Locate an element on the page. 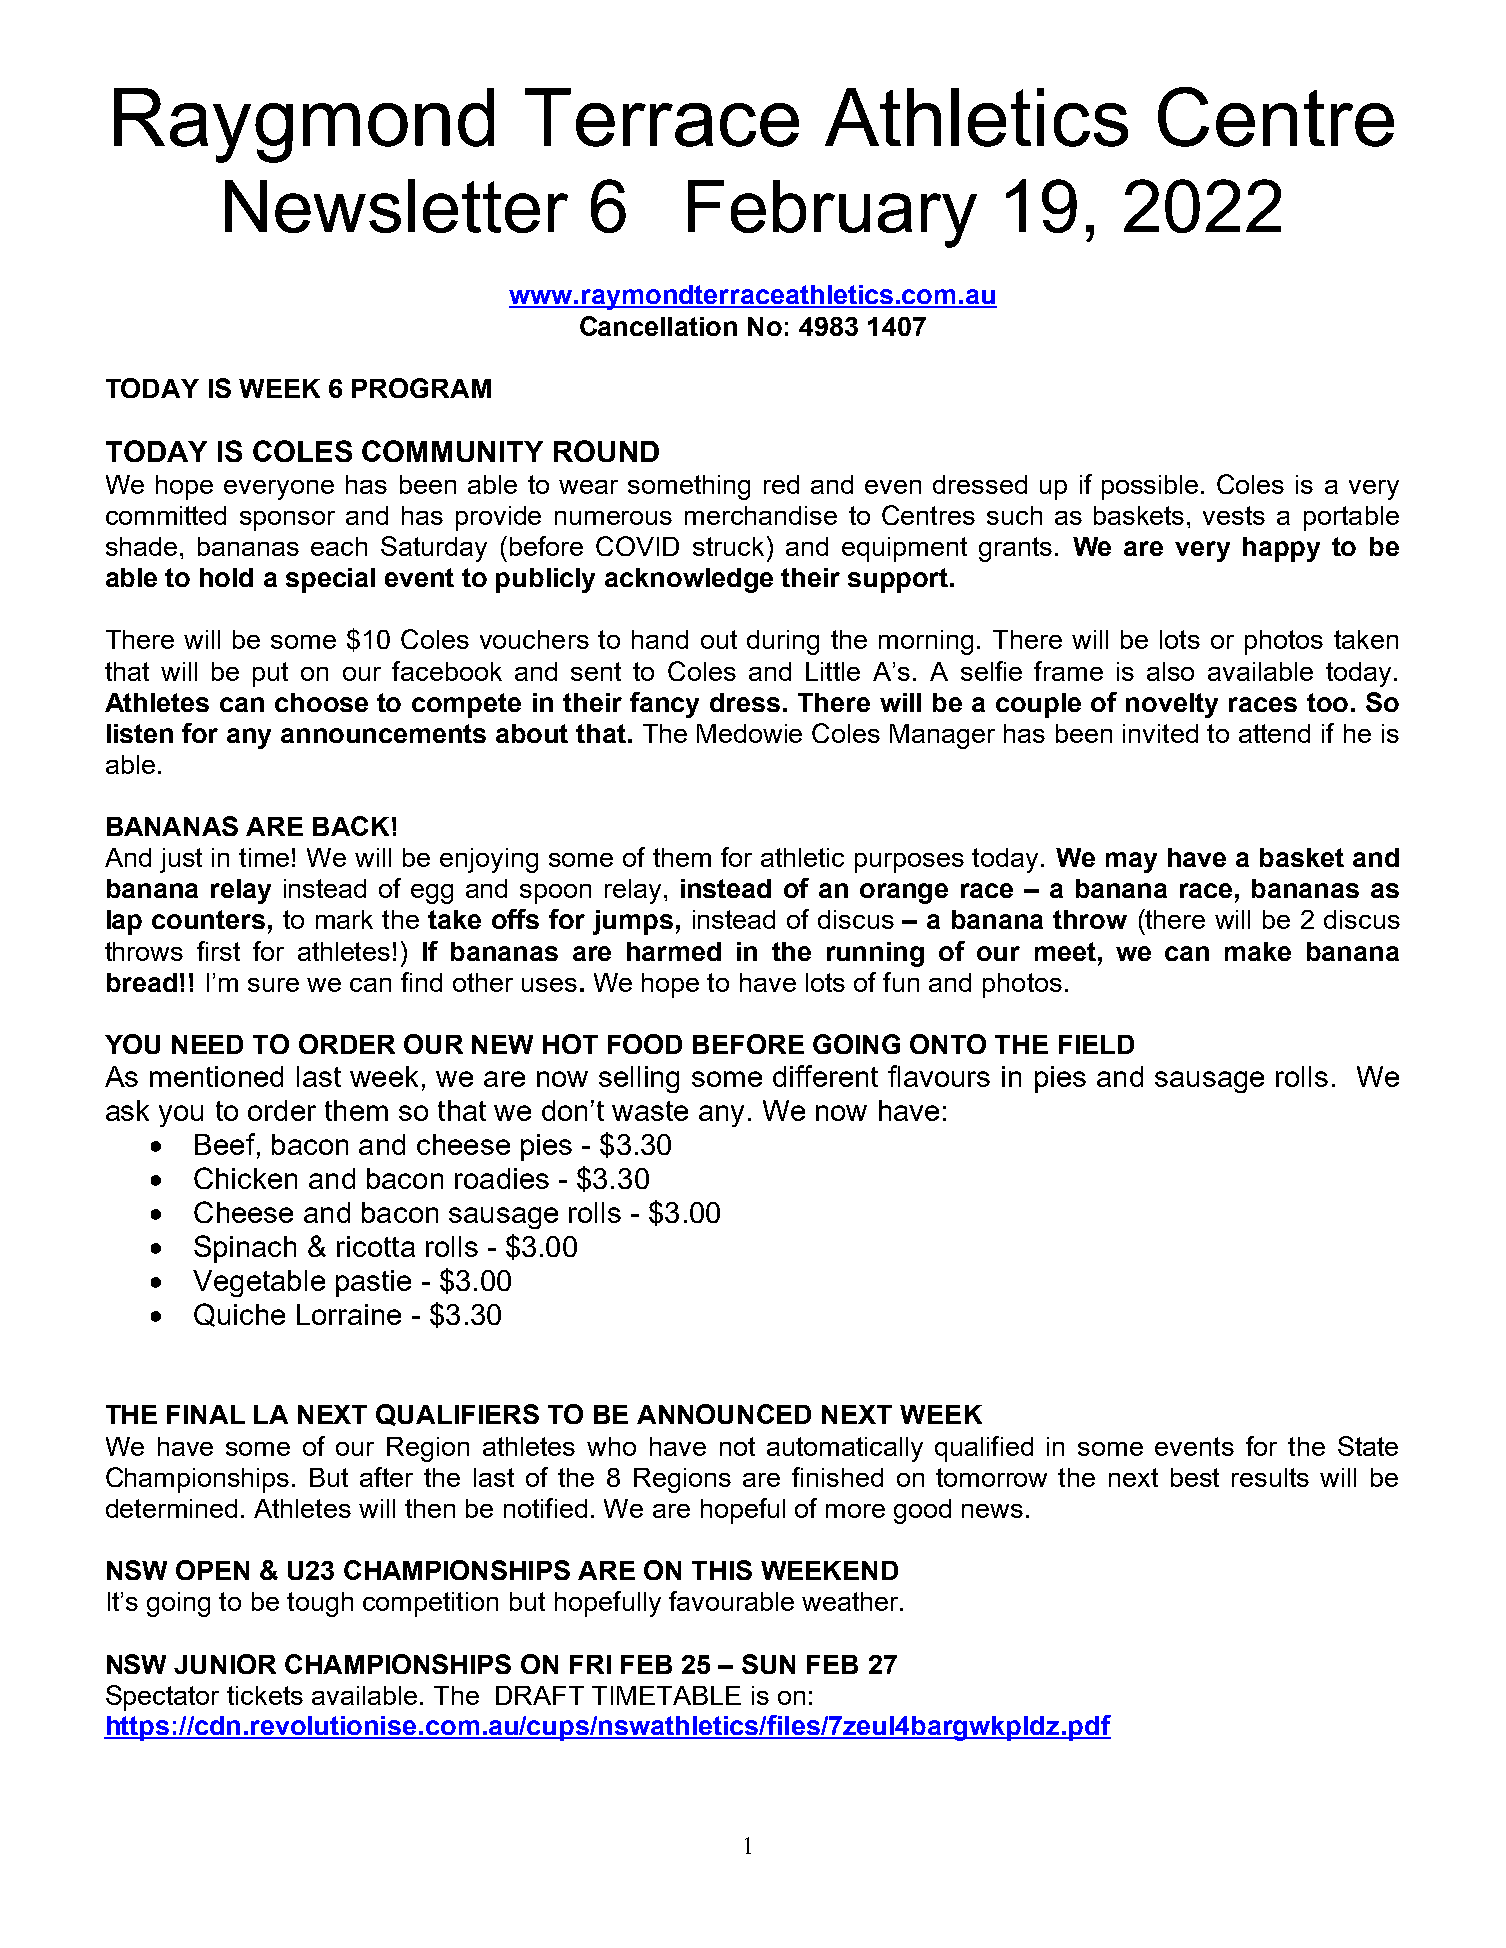 This document has height=1948, width=1506. make is located at coordinates (1258, 951).
